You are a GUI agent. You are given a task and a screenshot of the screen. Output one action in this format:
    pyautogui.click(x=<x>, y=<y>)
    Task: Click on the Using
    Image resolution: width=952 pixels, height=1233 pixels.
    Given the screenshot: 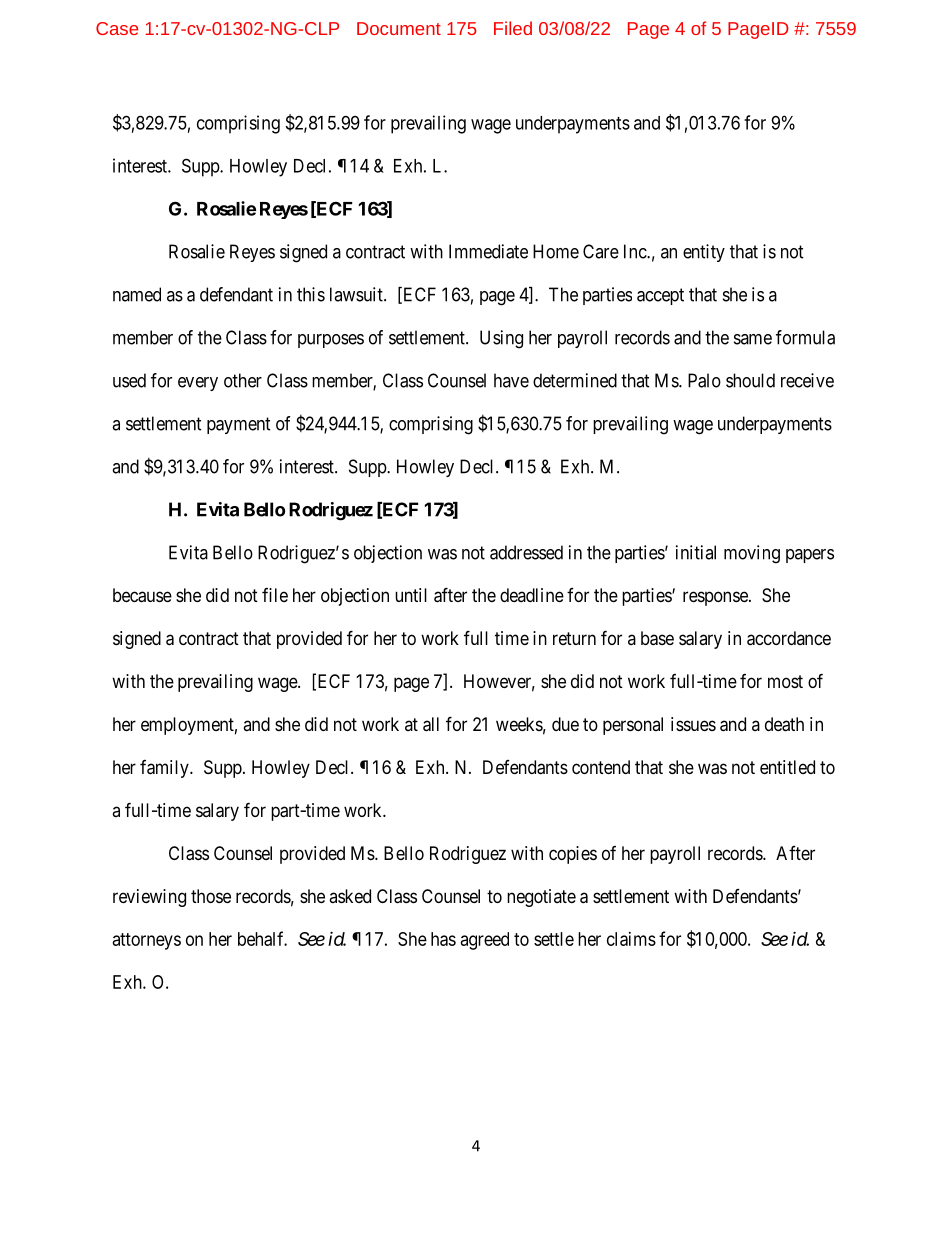 What is the action you would take?
    pyautogui.click(x=501, y=339)
